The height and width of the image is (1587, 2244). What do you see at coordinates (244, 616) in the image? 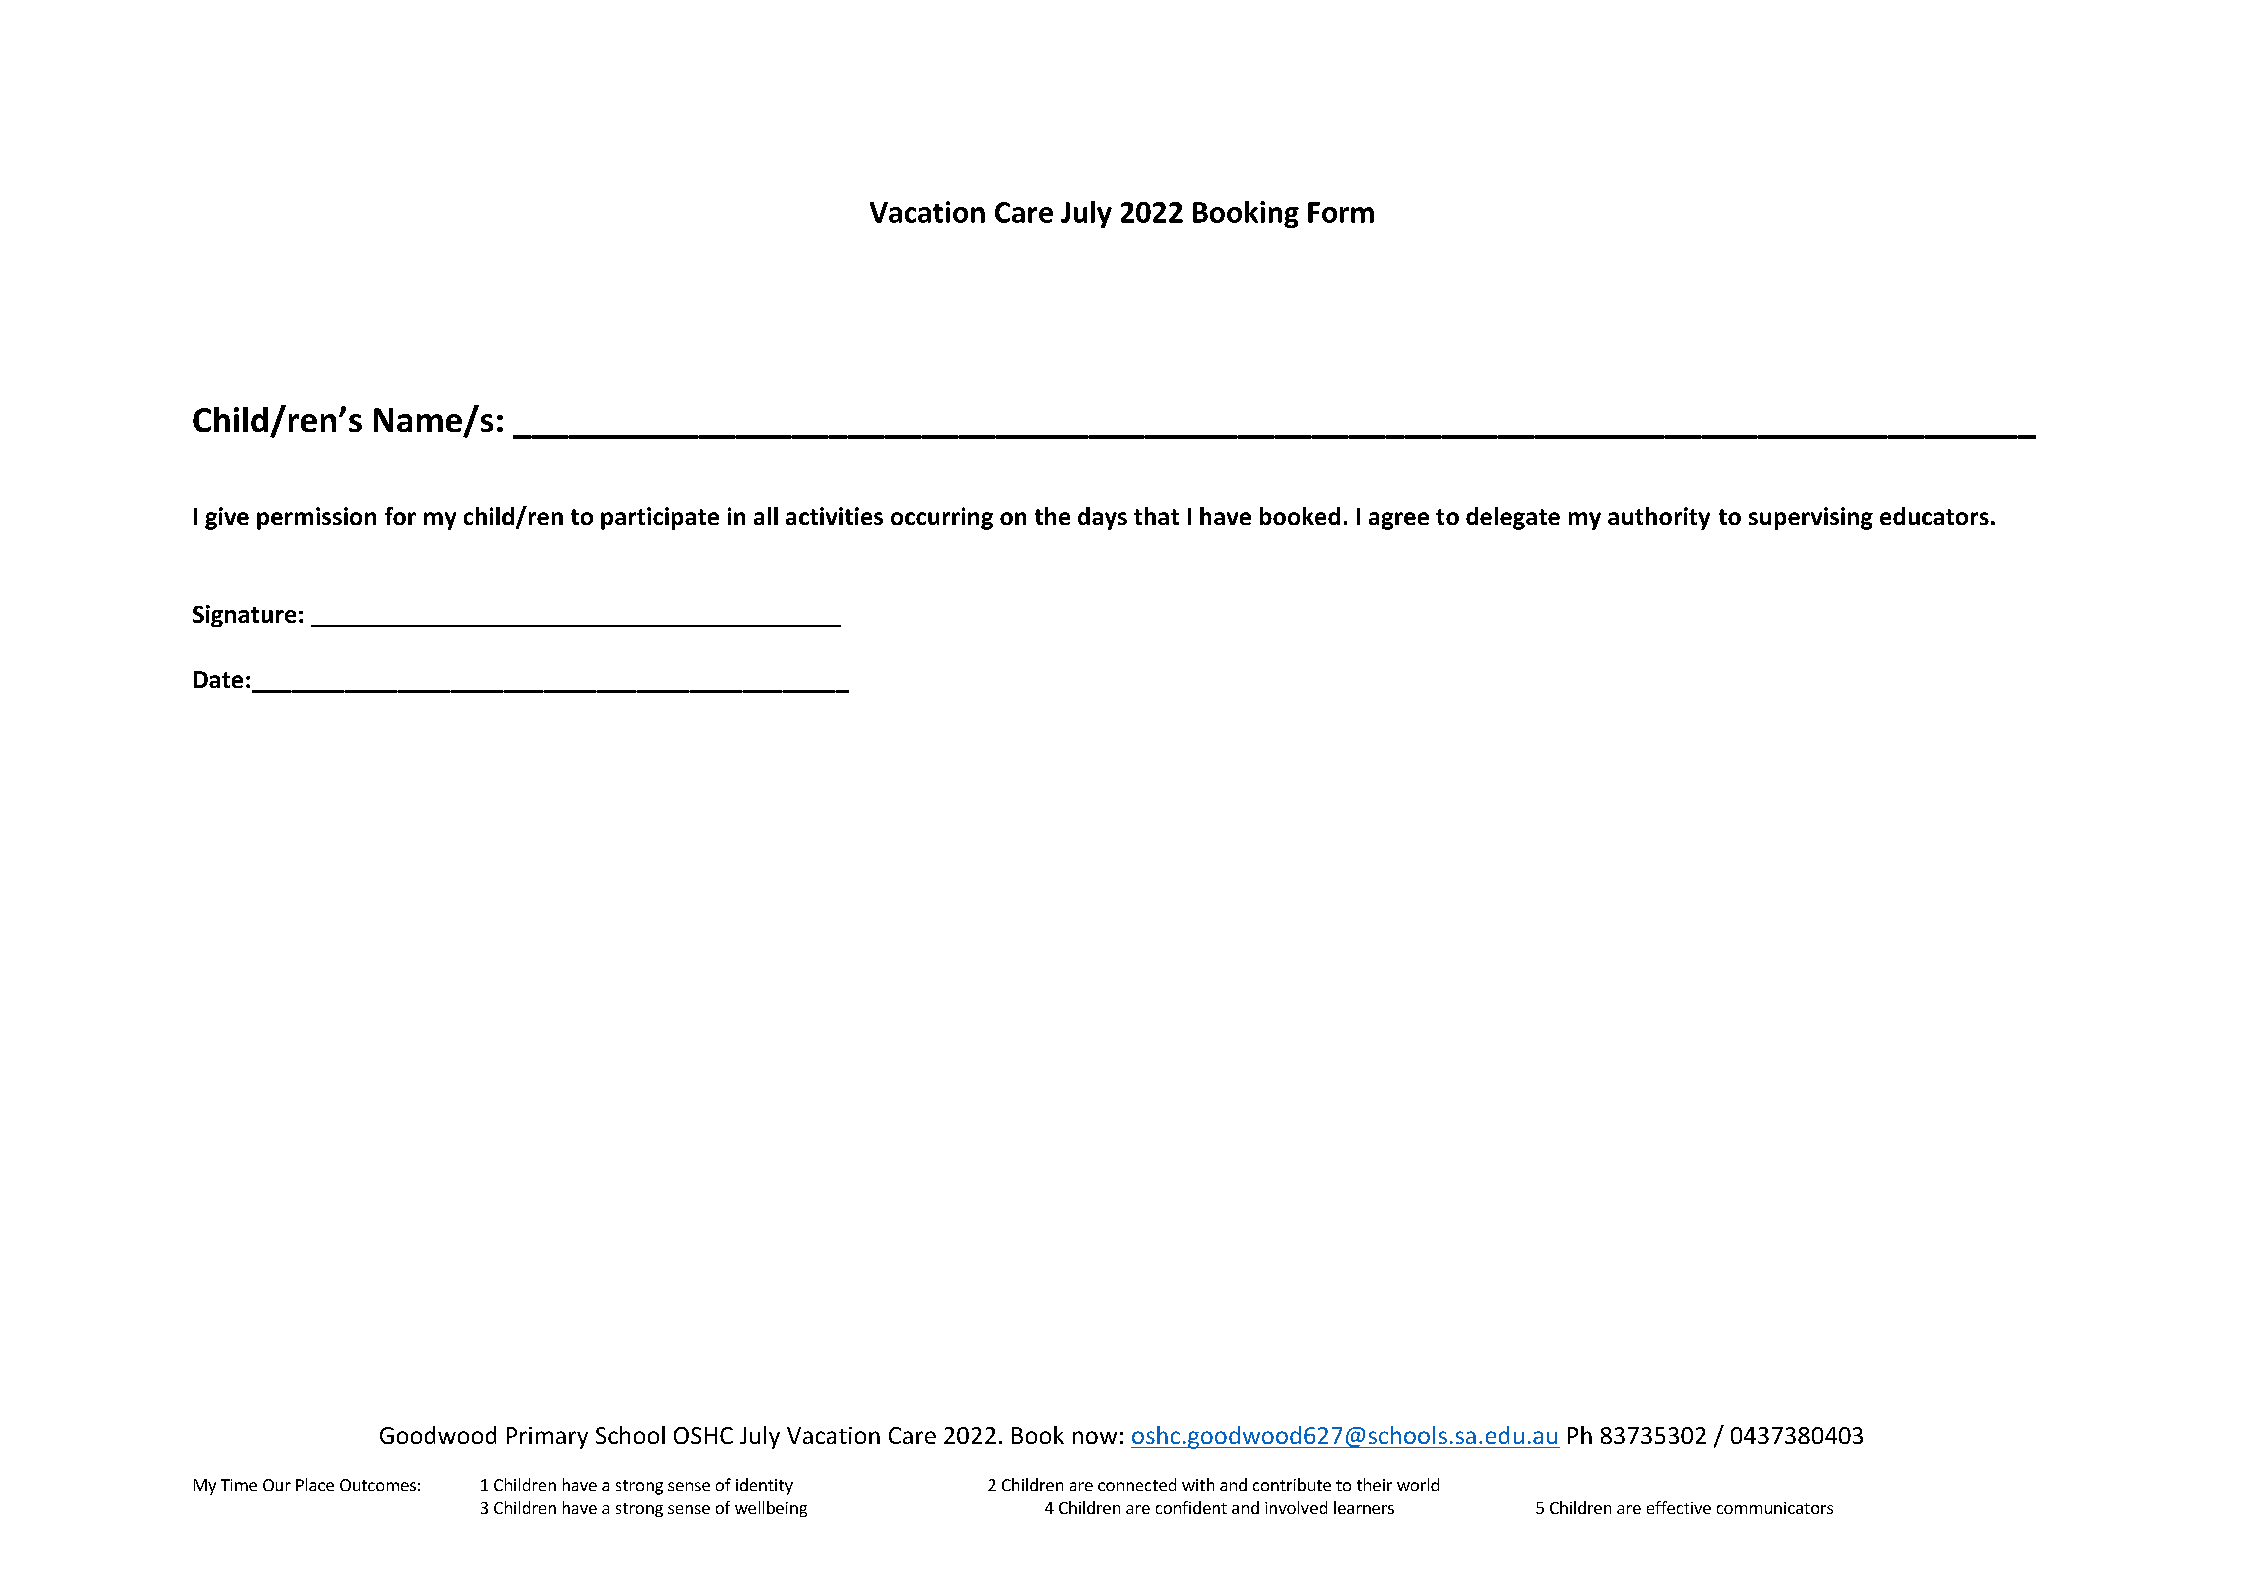
I see `Signature` at bounding box center [244, 616].
